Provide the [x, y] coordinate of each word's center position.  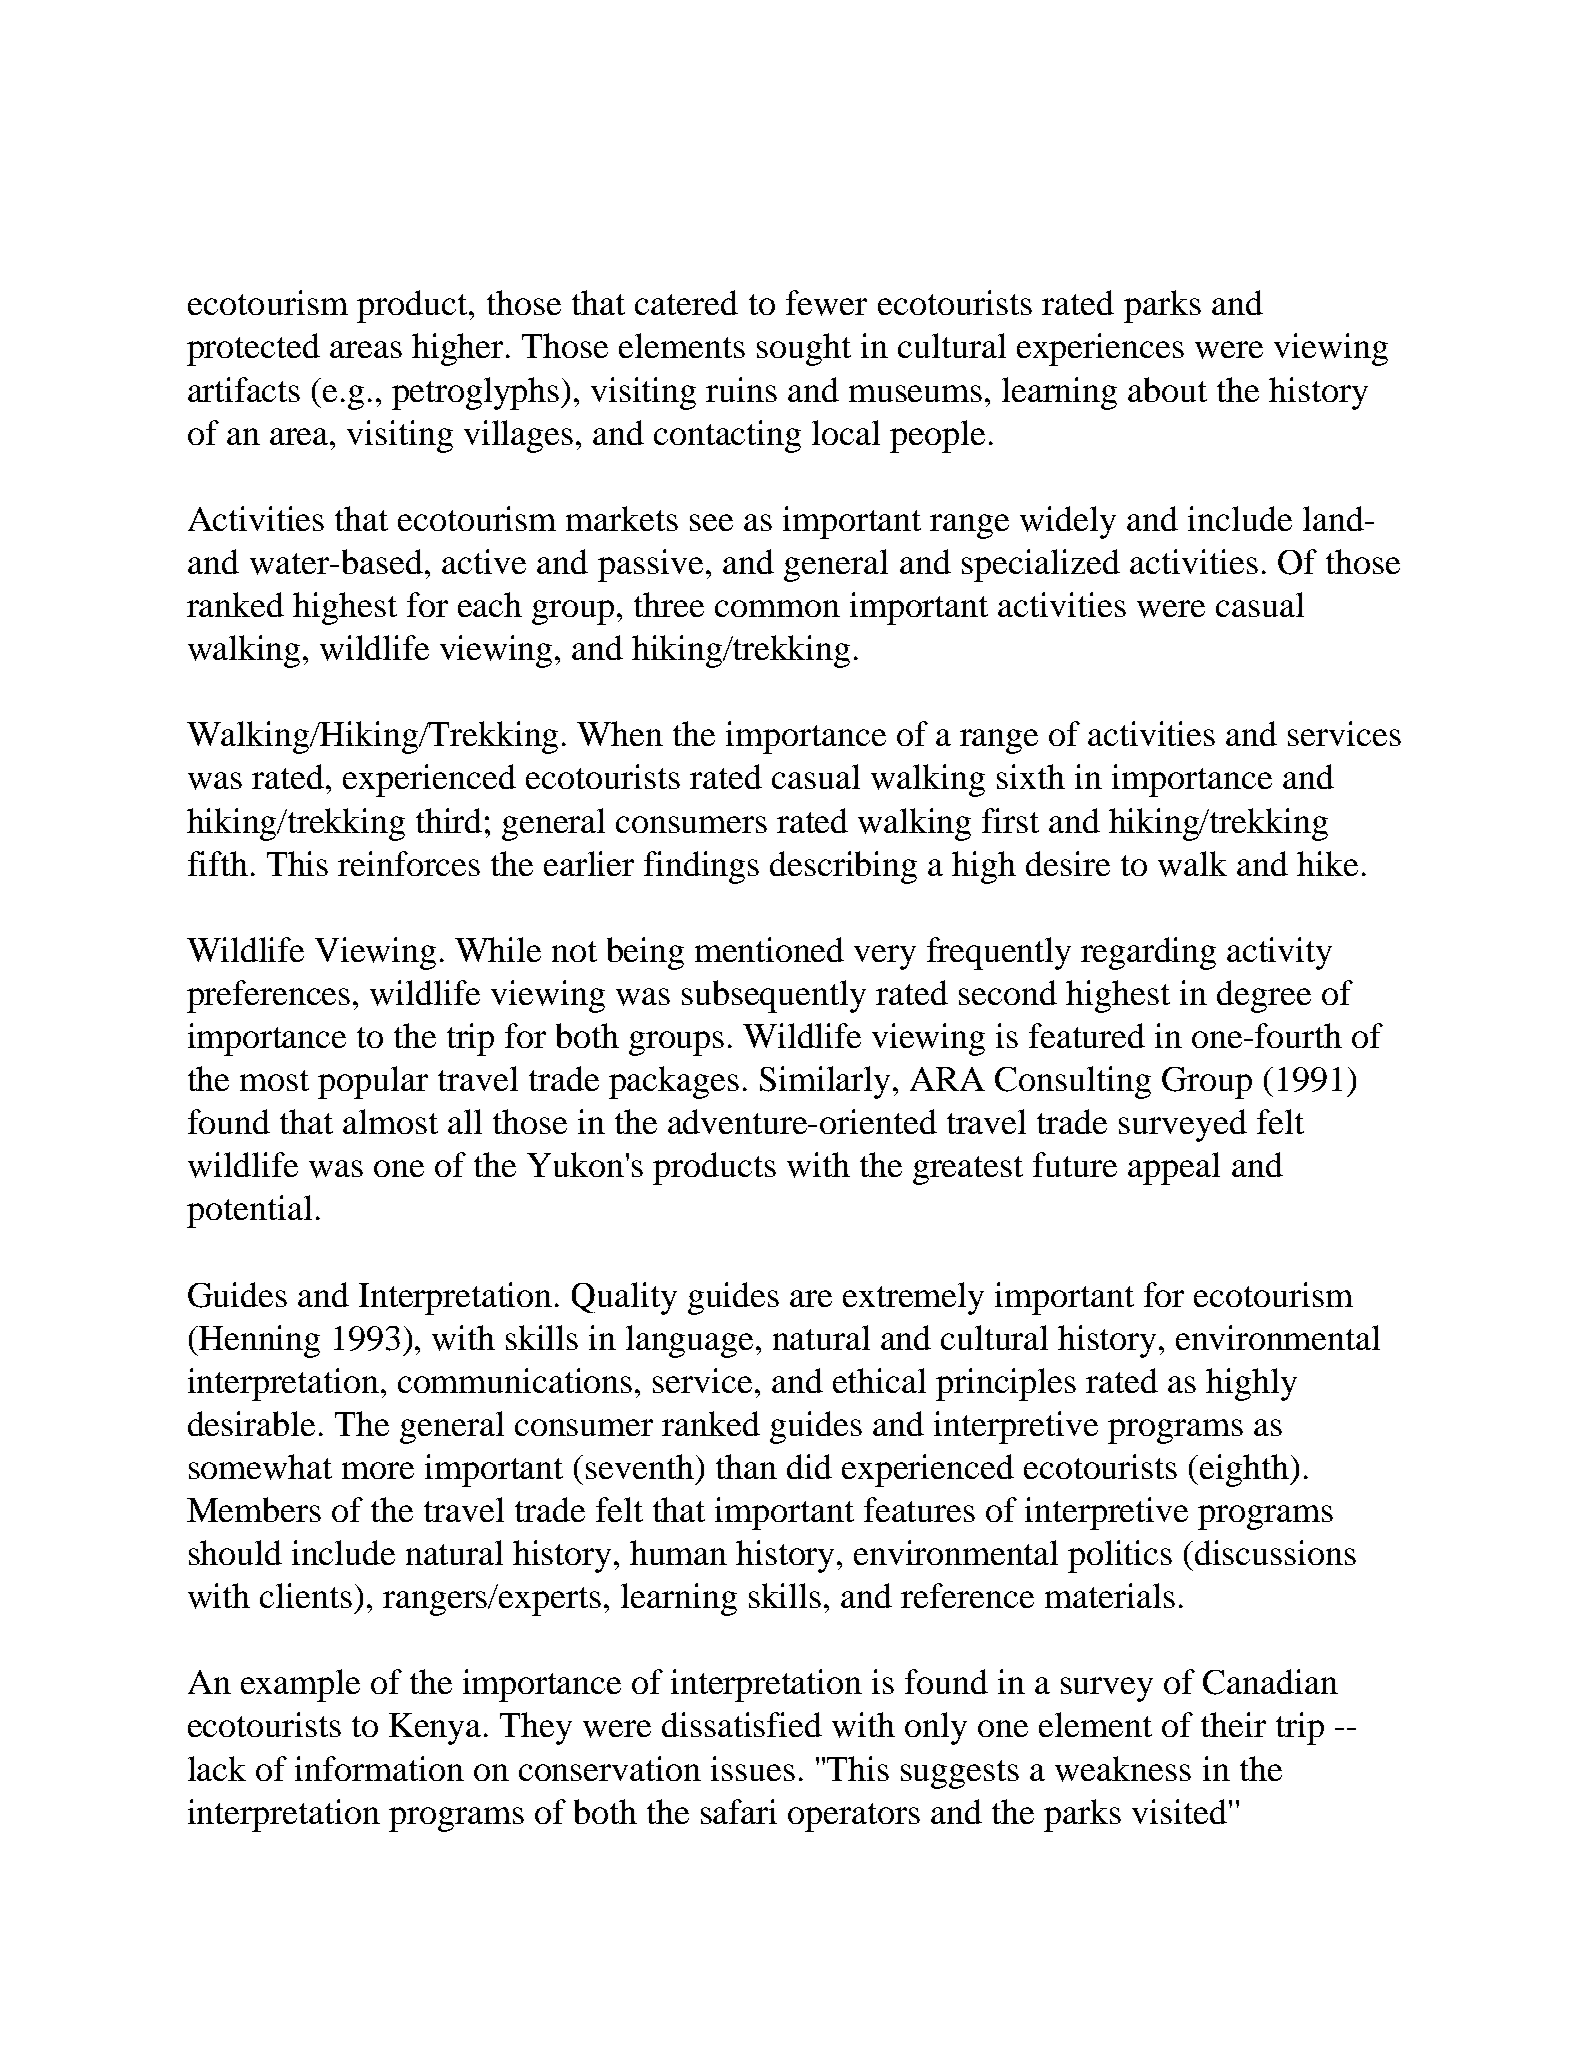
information [379, 1768]
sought [804, 349]
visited [1181, 1811]
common [777, 608]
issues [753, 1768]
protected [253, 349]
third [449, 820]
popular [373, 1082]
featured [1087, 1035]
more [378, 1470]
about [1167, 389]
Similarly [827, 1082]
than [746, 1466]
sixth [1031, 776]
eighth [1245, 1470]
